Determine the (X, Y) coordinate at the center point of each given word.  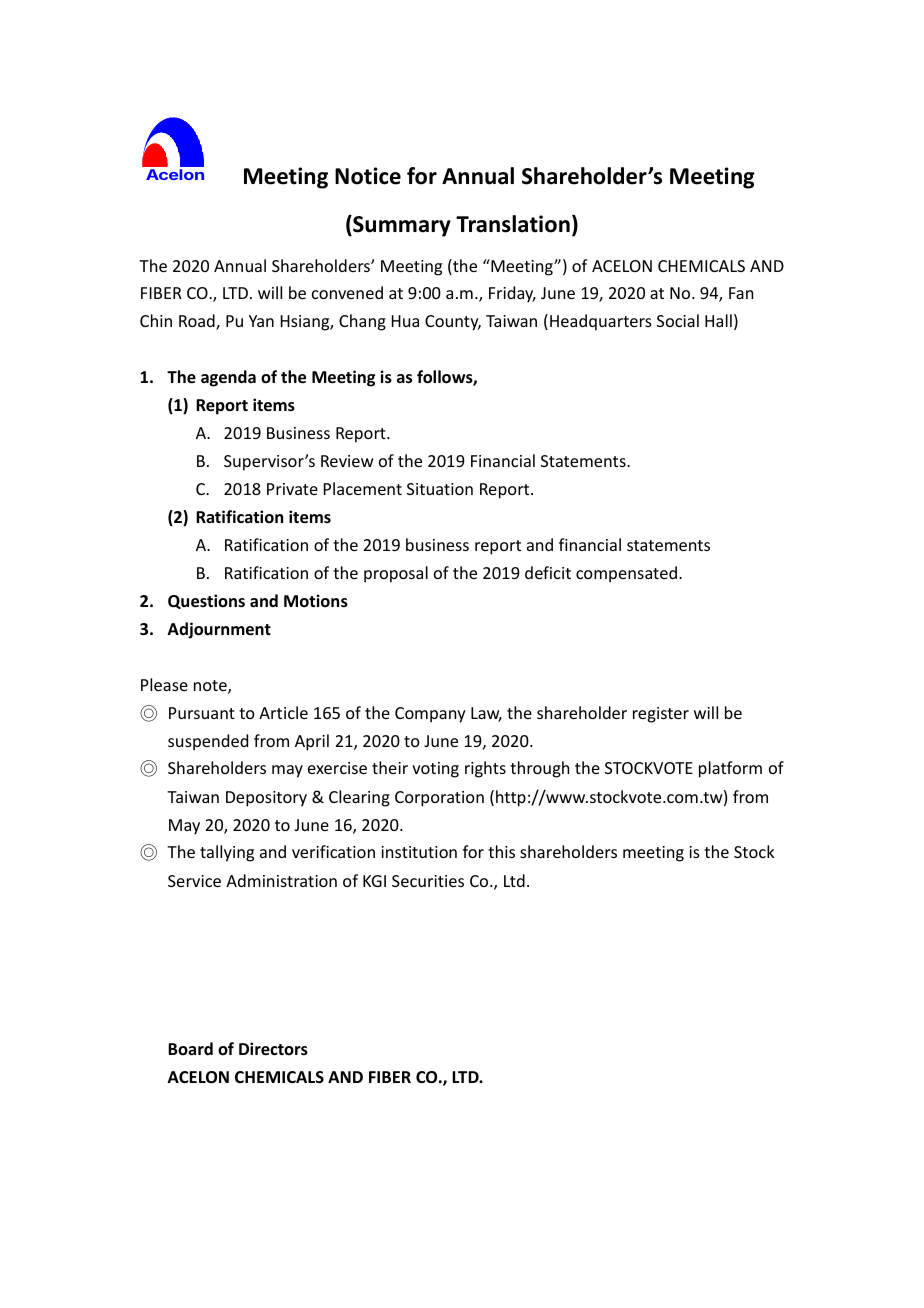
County (453, 323)
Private (292, 489)
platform (730, 769)
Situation (440, 489)
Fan (741, 293)
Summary (401, 226)
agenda (228, 378)
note (211, 687)
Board (190, 1048)
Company (430, 715)
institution (419, 852)
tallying (227, 853)
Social (678, 320)
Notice (368, 176)
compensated (626, 574)
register (661, 715)
